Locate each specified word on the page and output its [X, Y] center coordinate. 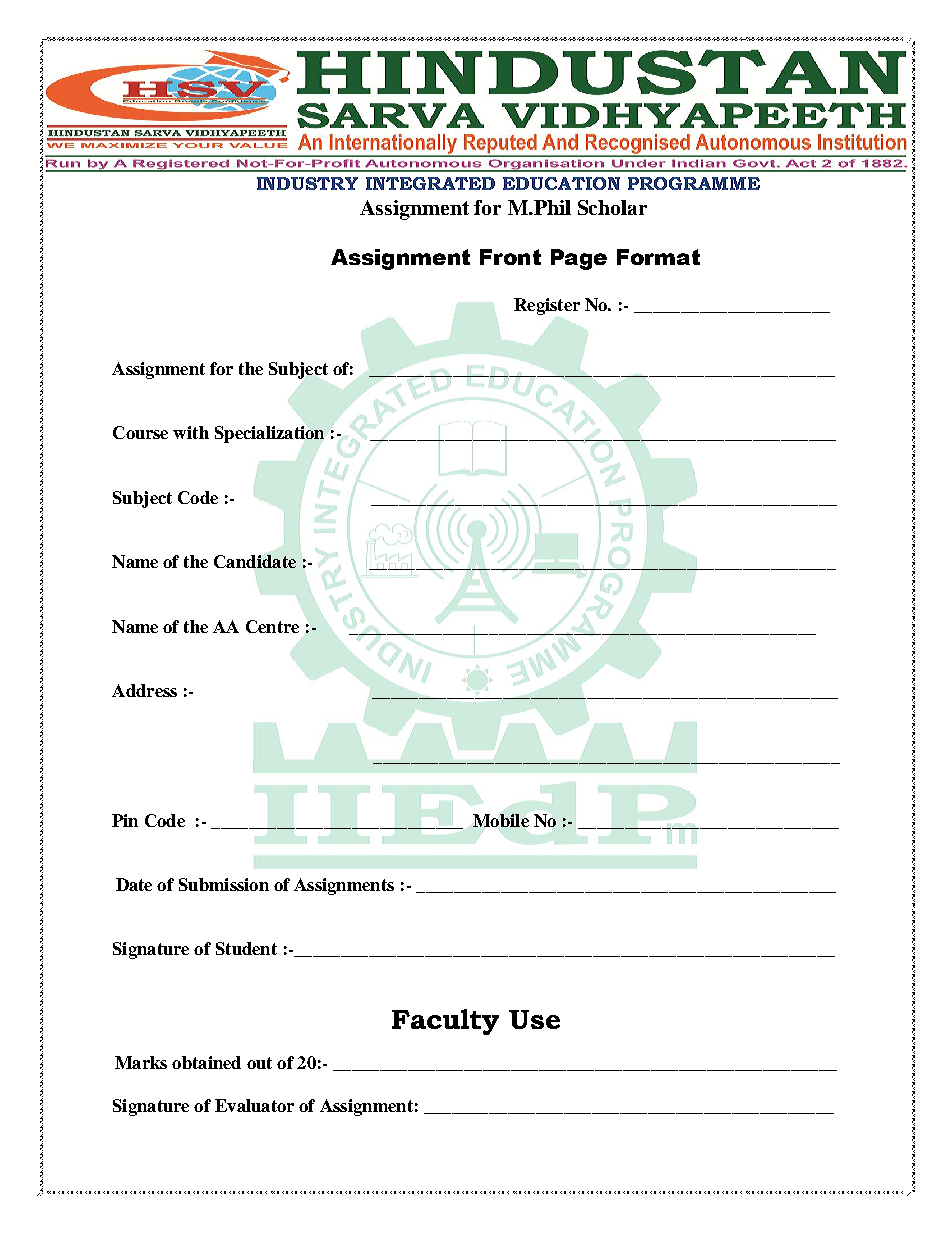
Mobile [501, 820]
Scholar [612, 207]
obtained [206, 1062]
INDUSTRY [307, 183]
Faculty [445, 1022]
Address [144, 690]
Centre [272, 626]
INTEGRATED [430, 183]
